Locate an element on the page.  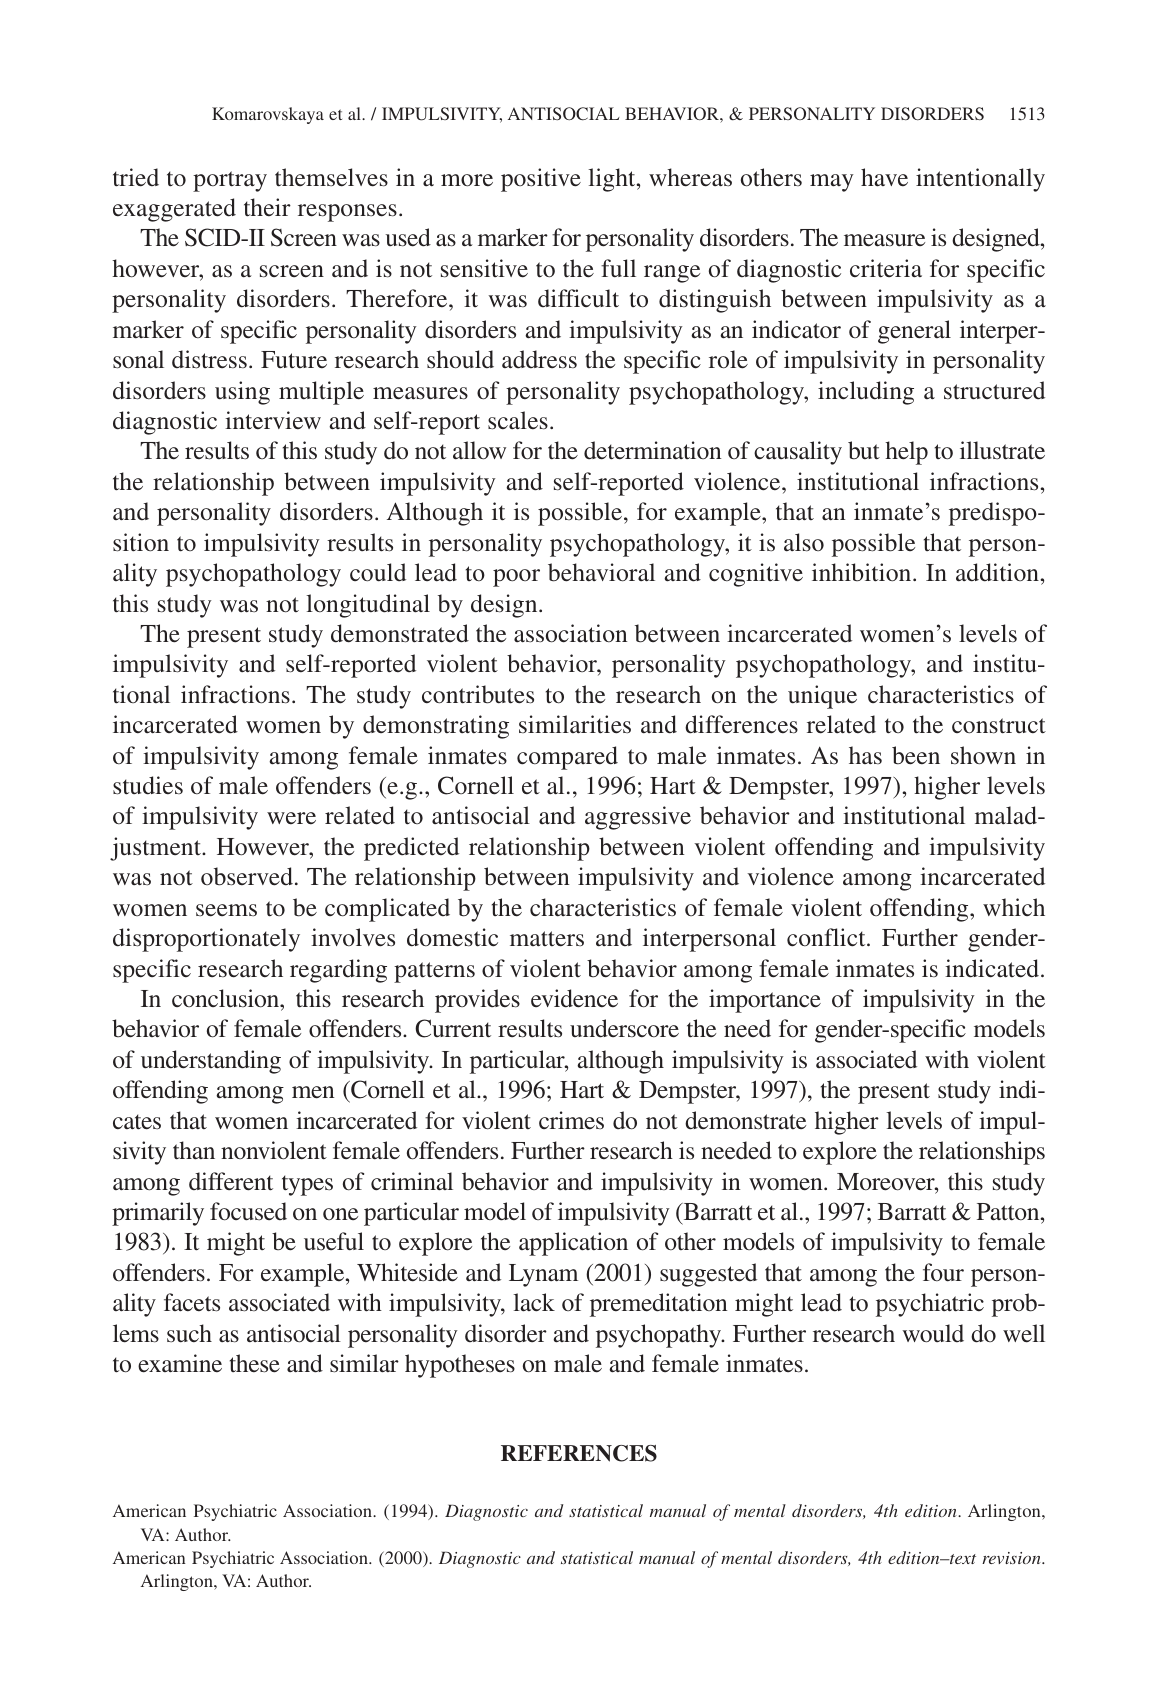
REFERENCES is located at coordinates (579, 1453).
